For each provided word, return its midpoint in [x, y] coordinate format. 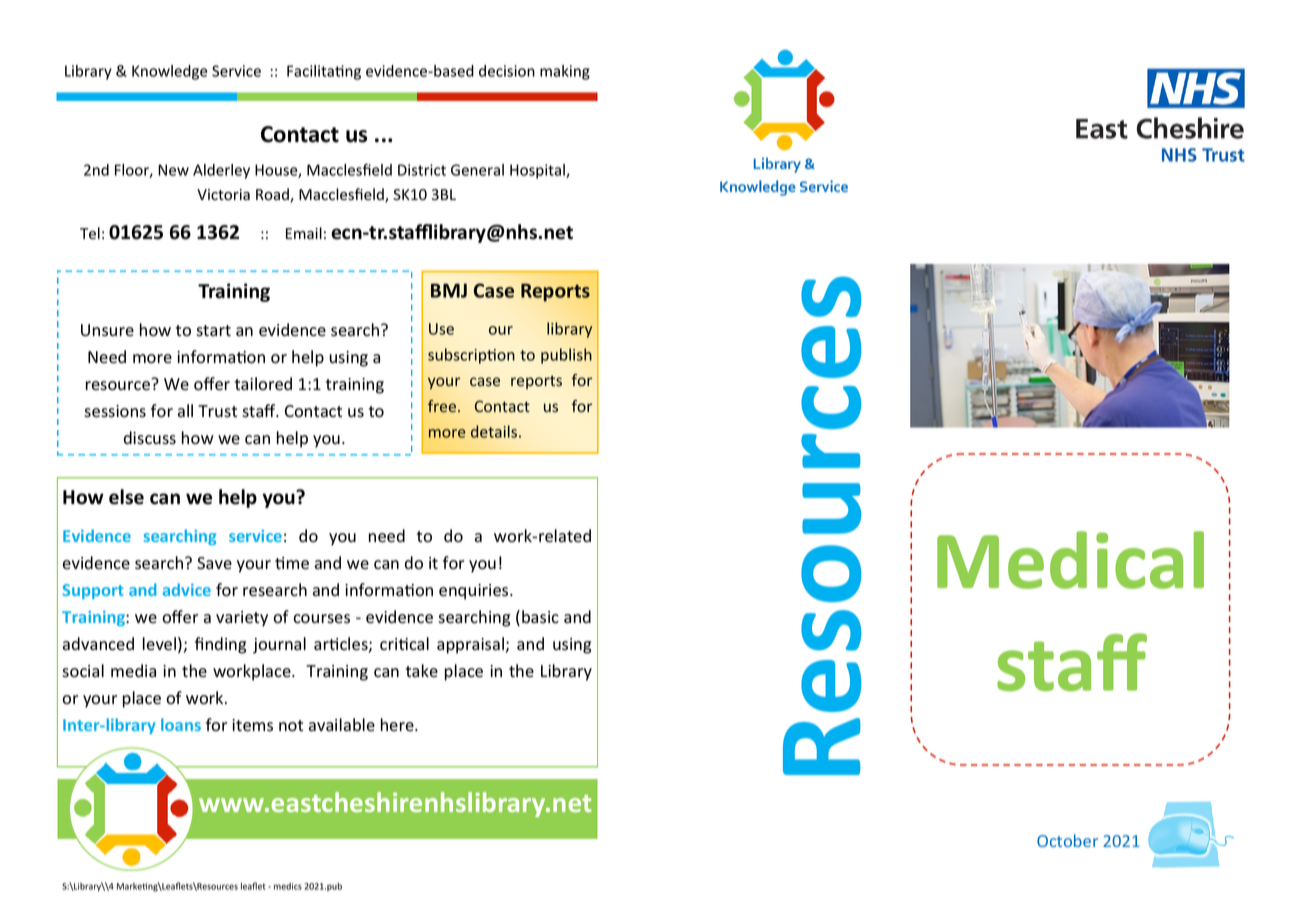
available [342, 725]
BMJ [449, 290]
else [126, 497]
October [1067, 840]
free [442, 406]
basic [540, 617]
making [565, 72]
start [213, 331]
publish [566, 356]
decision [507, 71]
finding [220, 645]
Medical [1070, 560]
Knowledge [169, 72]
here [398, 724]
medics [288, 886]
